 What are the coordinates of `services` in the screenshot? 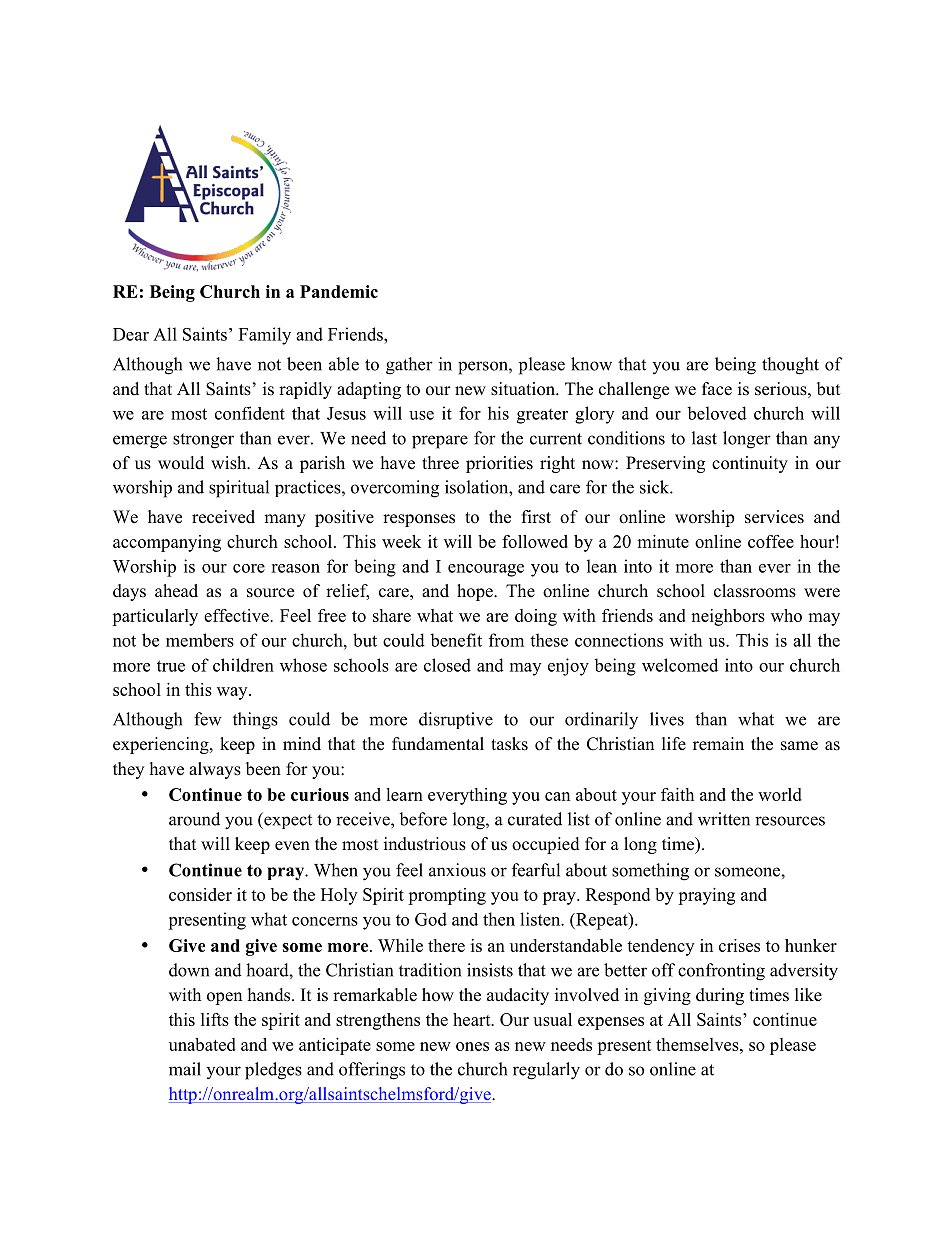 It's located at (774, 517).
